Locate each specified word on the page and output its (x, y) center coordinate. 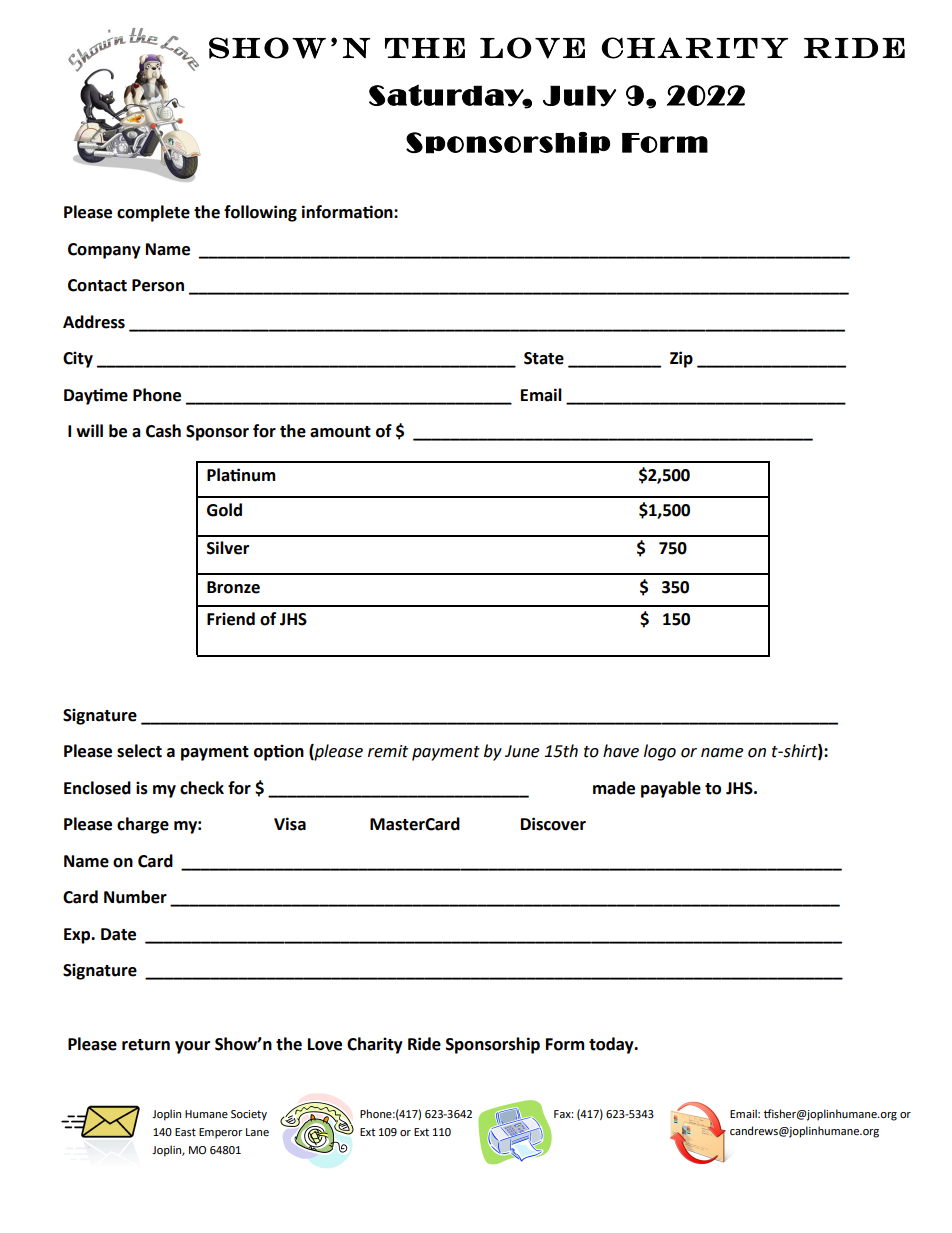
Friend (231, 619)
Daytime (96, 396)
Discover (553, 824)
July (579, 96)
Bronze (233, 587)
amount (340, 432)
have (621, 751)
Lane (257, 1132)
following (260, 213)
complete (153, 213)
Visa (290, 824)
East (185, 1132)
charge (143, 825)
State (544, 358)
